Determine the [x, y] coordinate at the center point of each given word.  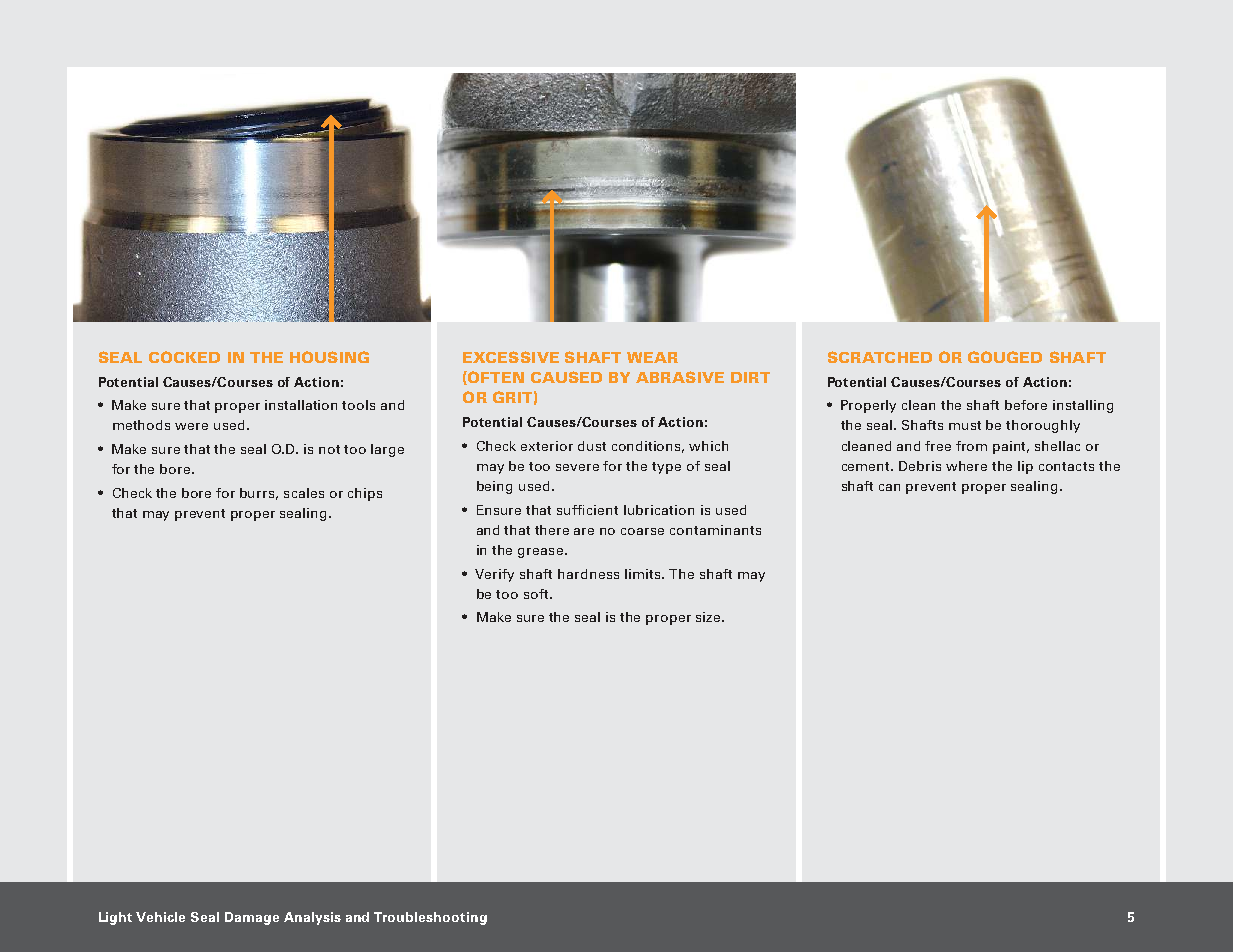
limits [644, 574]
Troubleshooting [430, 918]
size [708, 617]
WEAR [652, 357]
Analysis [312, 918]
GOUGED [1005, 357]
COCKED [184, 357]
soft [537, 594]
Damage [252, 918]
